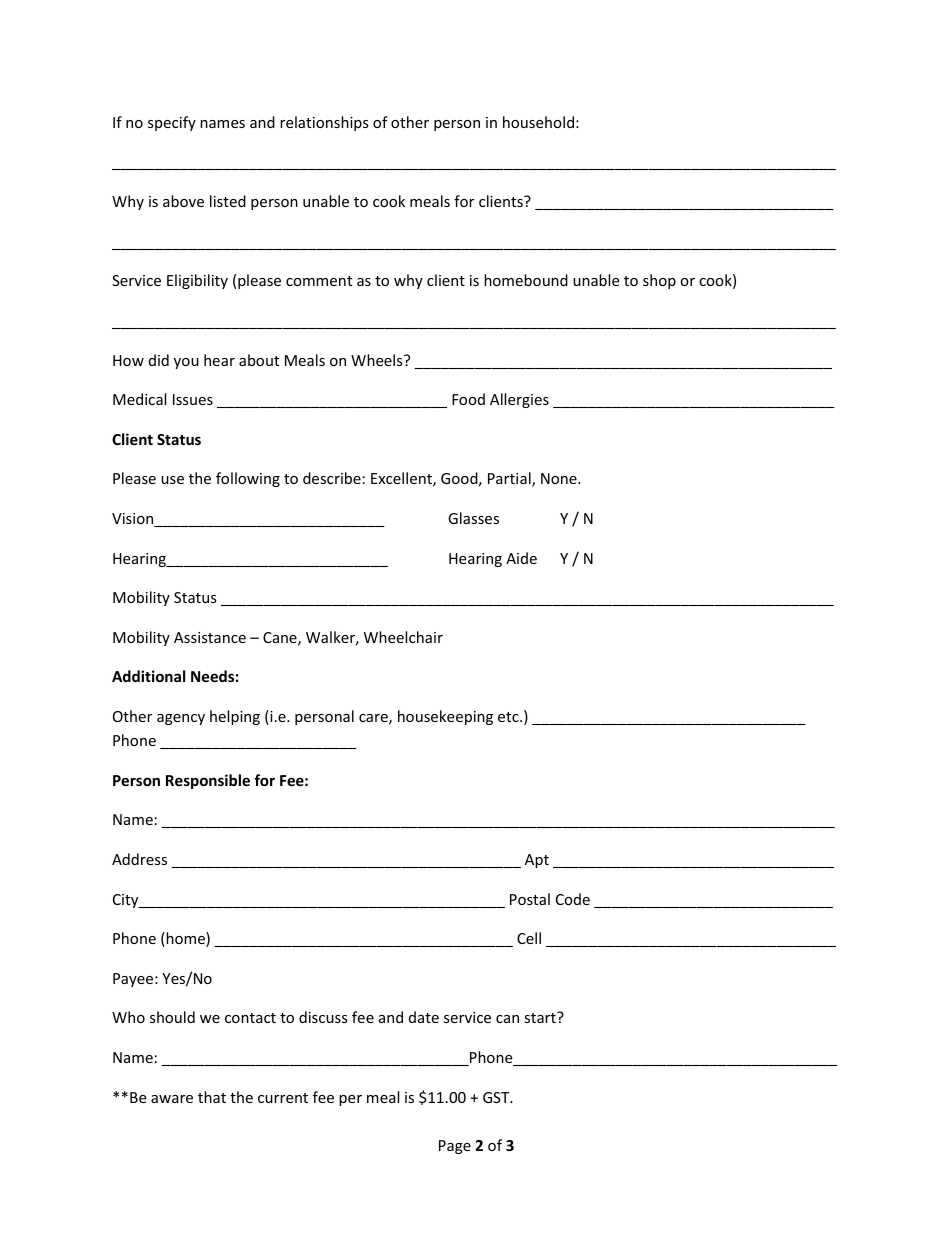 This screenshot has height=1233, width=952. I want to click on Page, so click(455, 1147).
